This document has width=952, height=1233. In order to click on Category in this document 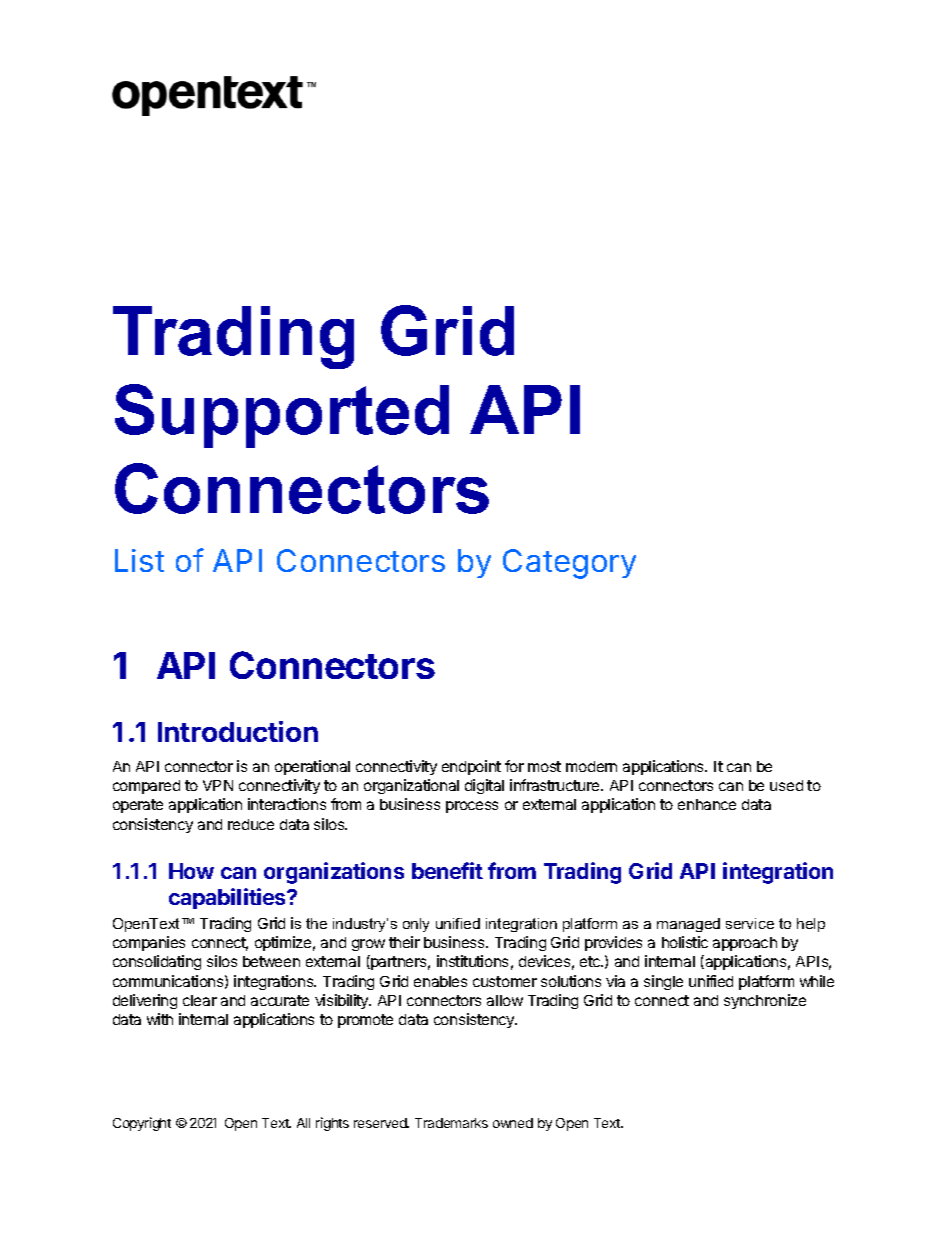, I will do `click(569, 564)`.
